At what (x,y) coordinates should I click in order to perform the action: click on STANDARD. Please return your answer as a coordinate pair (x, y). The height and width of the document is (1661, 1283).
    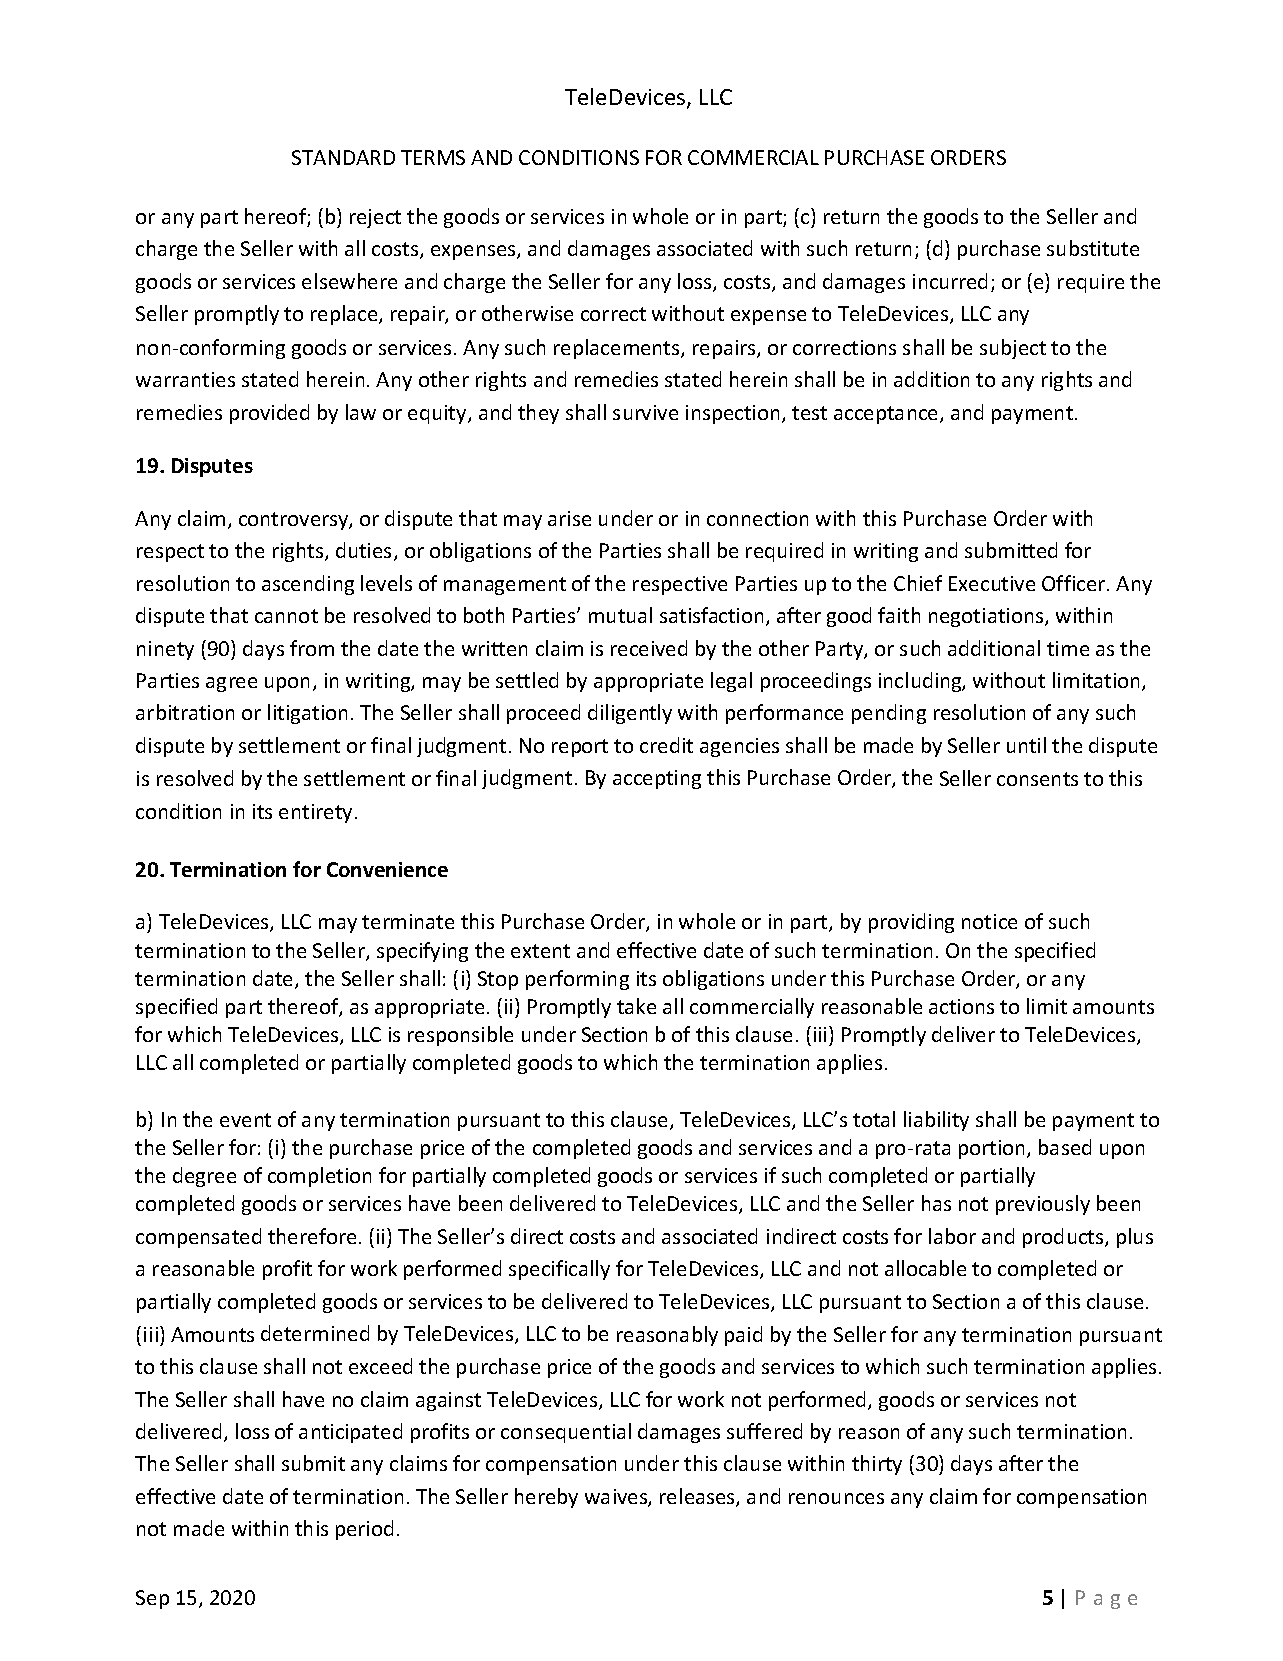
    Looking at the image, I should click on (343, 157).
